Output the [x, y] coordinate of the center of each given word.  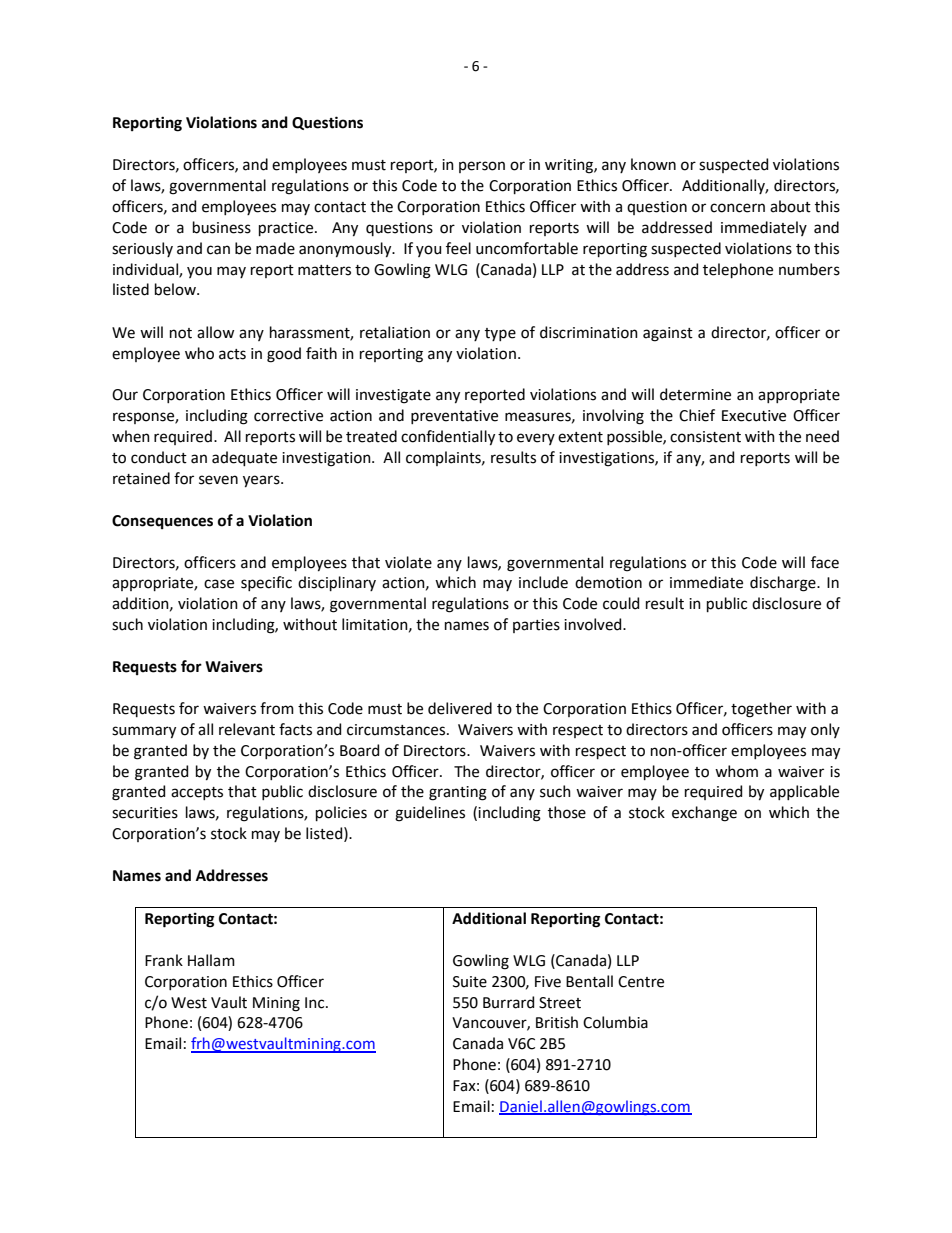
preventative [454, 417]
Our [125, 395]
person [482, 167]
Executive [754, 416]
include [543, 582]
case [219, 584]
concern [737, 208]
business [222, 227]
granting [458, 793]
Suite [470, 982]
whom [736, 771]
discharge [784, 584]
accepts [197, 793]
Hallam [211, 960]
